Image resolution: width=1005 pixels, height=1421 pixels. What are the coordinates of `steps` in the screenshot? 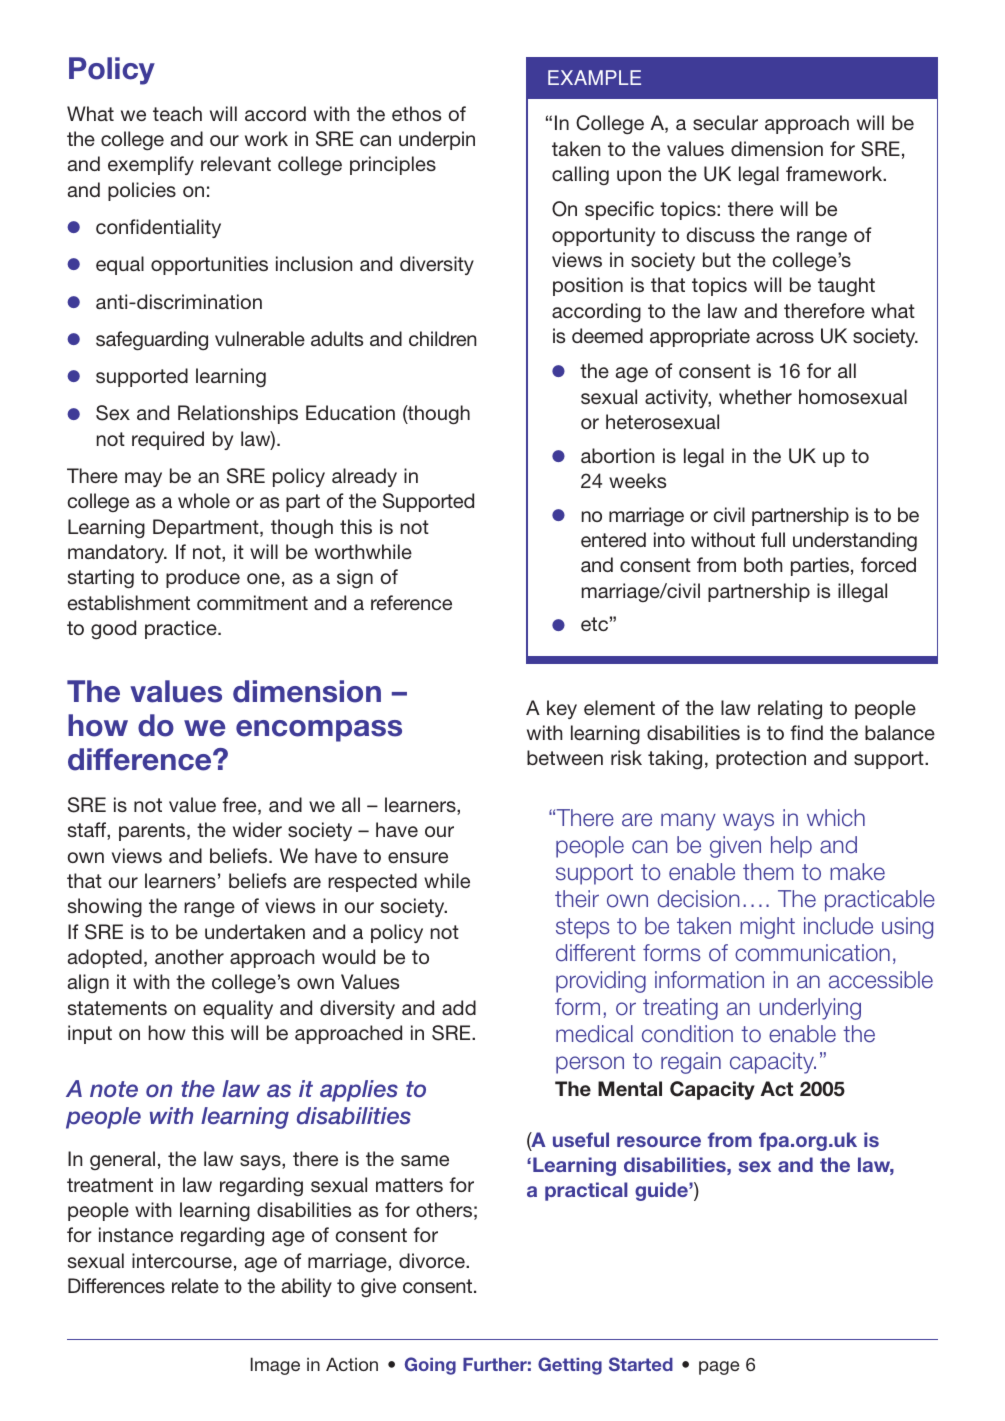 It's located at (583, 928).
